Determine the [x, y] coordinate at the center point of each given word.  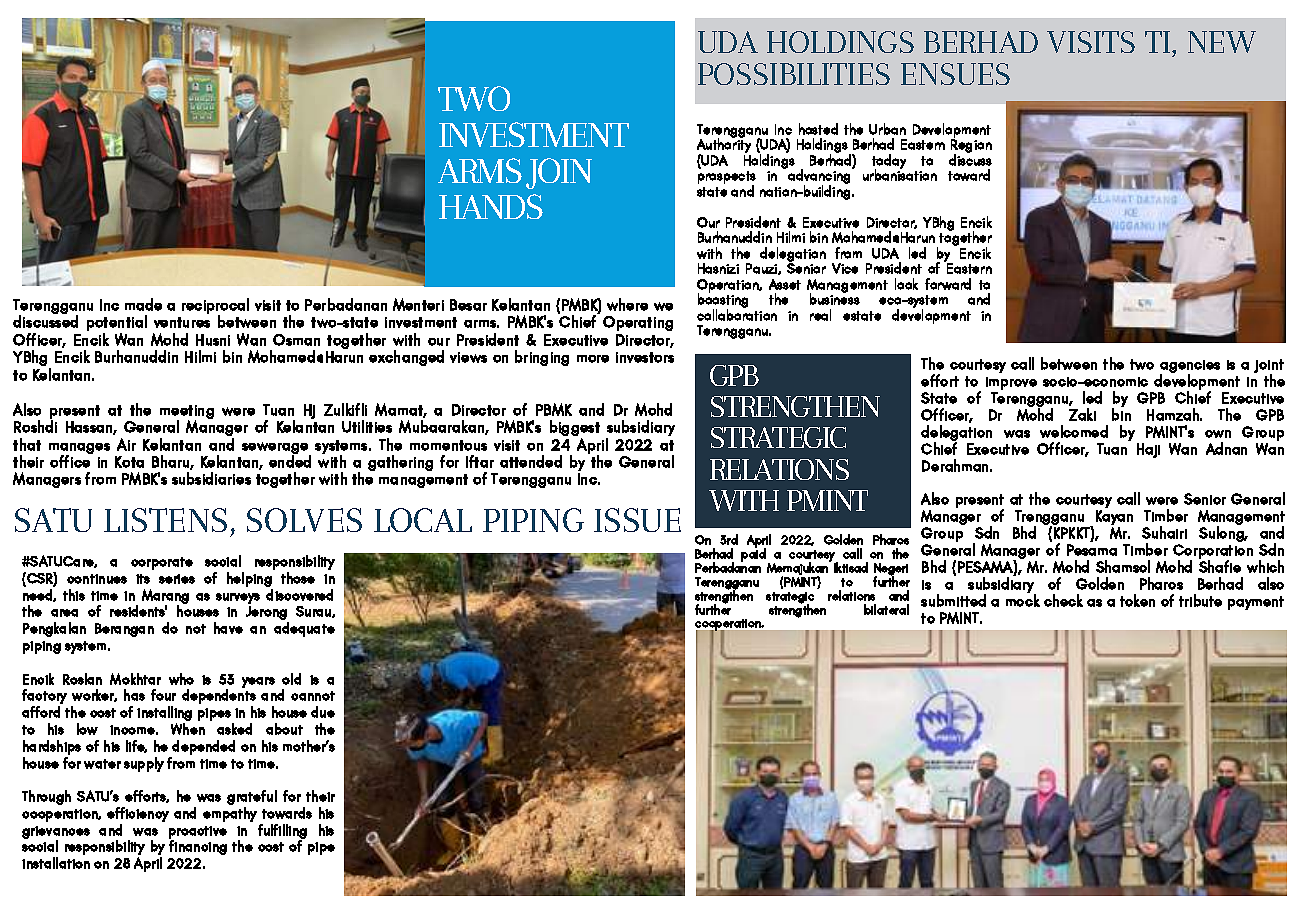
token [1137, 600]
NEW [1222, 42]
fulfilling [282, 832]
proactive [198, 833]
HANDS [491, 206]
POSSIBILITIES [794, 74]
